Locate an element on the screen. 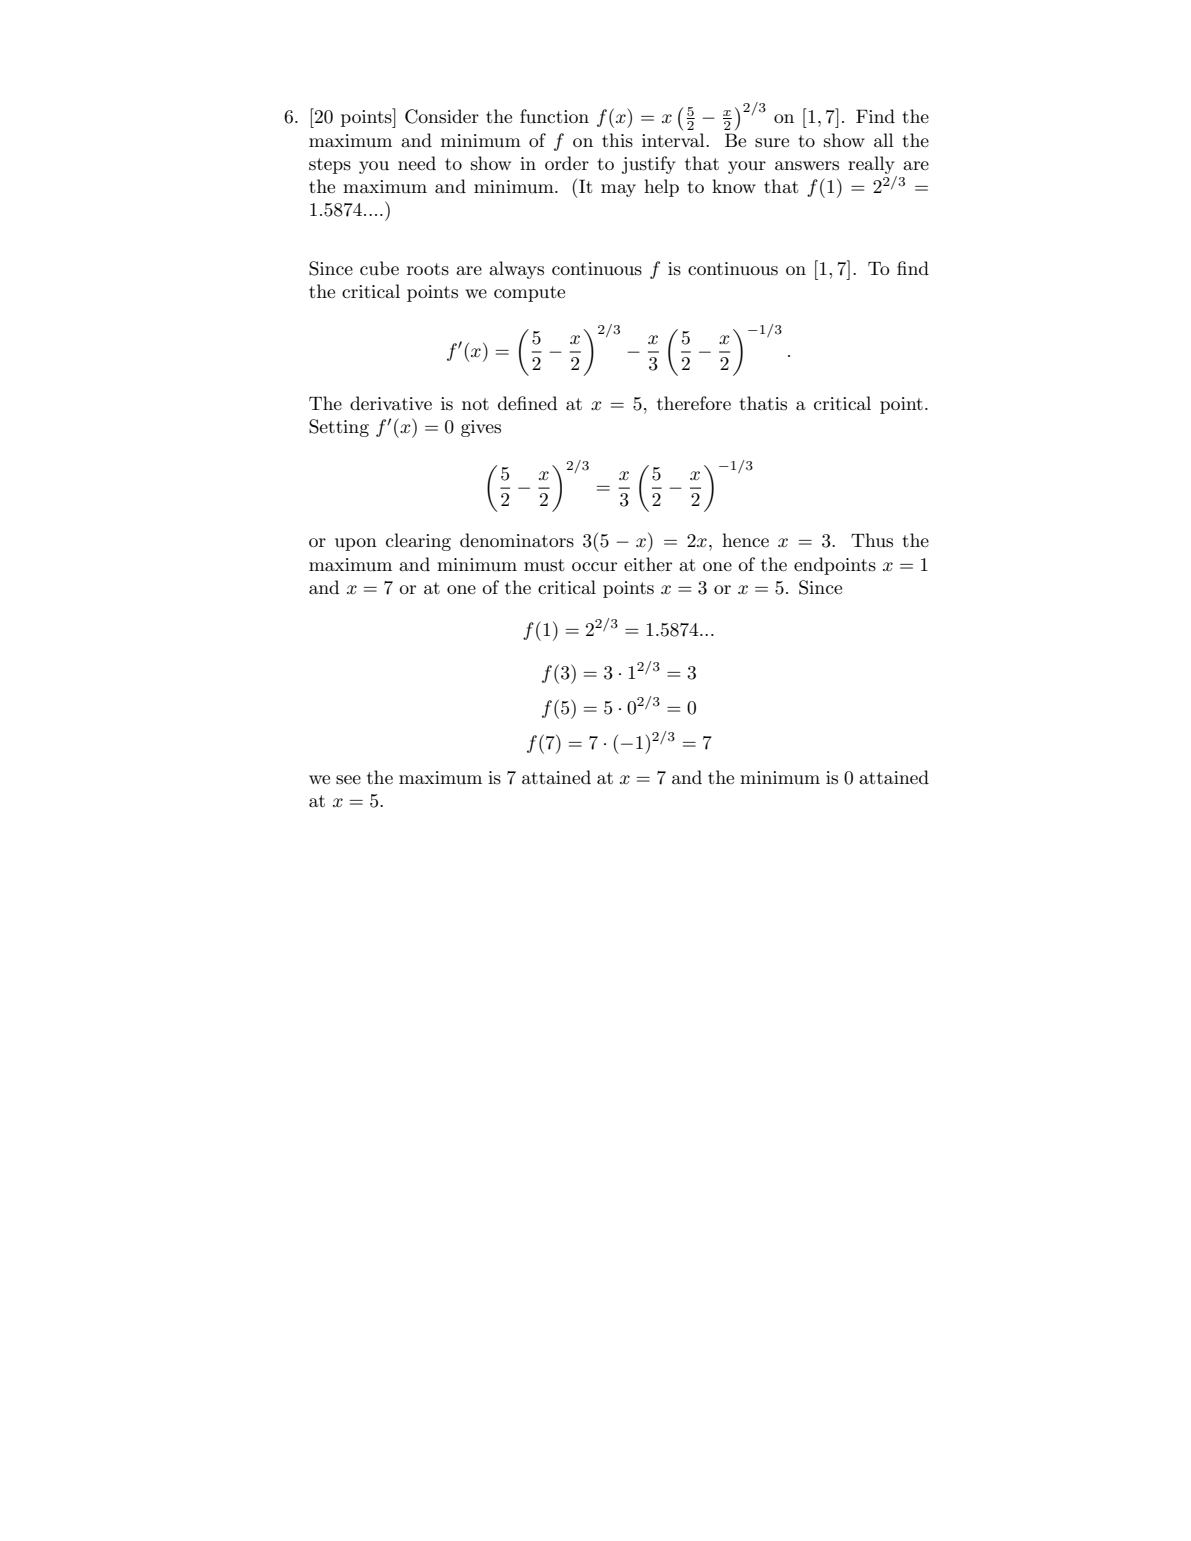 This screenshot has height=1541, width=1191. cube is located at coordinates (379, 268).
